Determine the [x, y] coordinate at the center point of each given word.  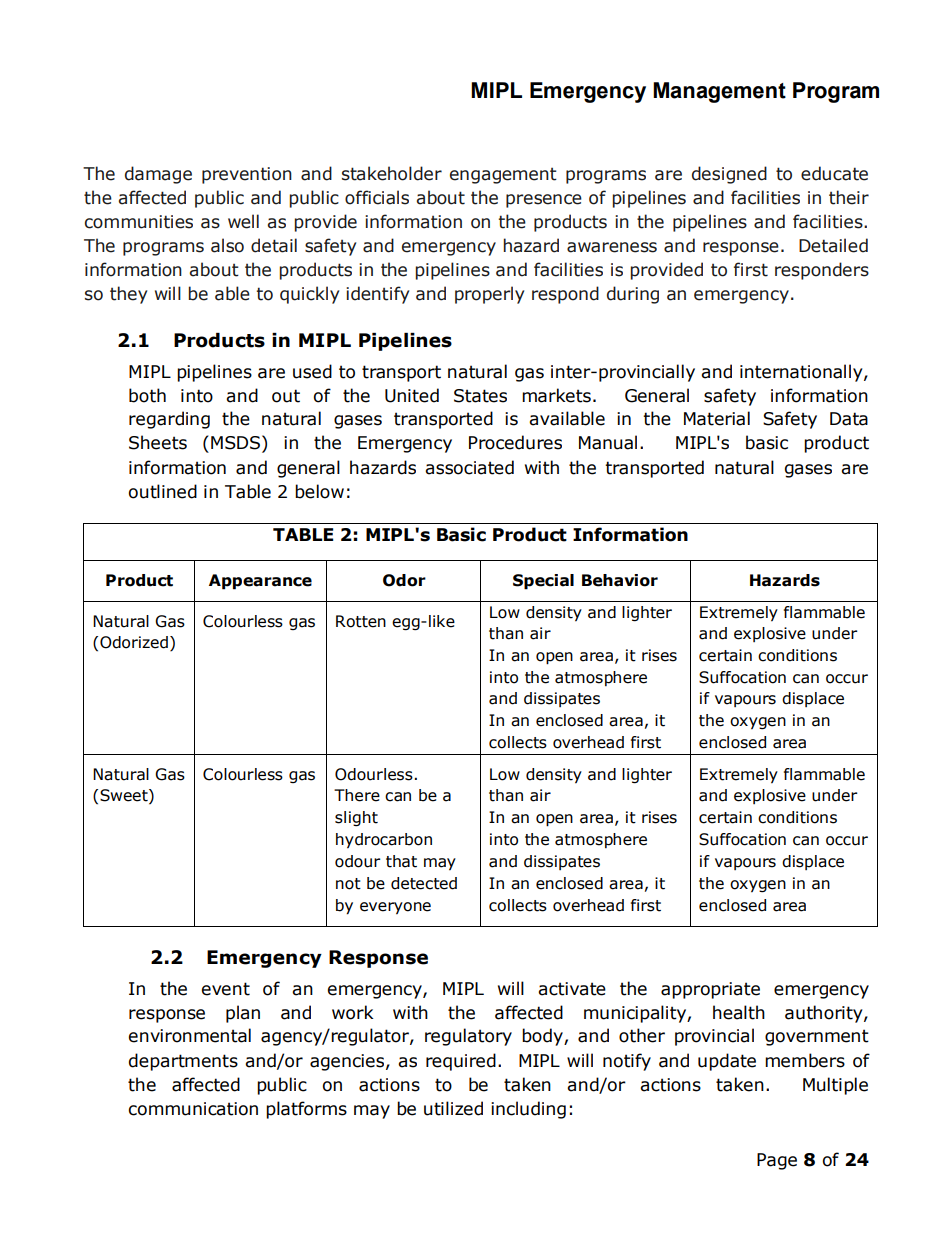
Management [719, 92]
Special [543, 582]
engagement [503, 176]
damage [158, 175]
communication [193, 1109]
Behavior [620, 580]
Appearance [260, 582]
